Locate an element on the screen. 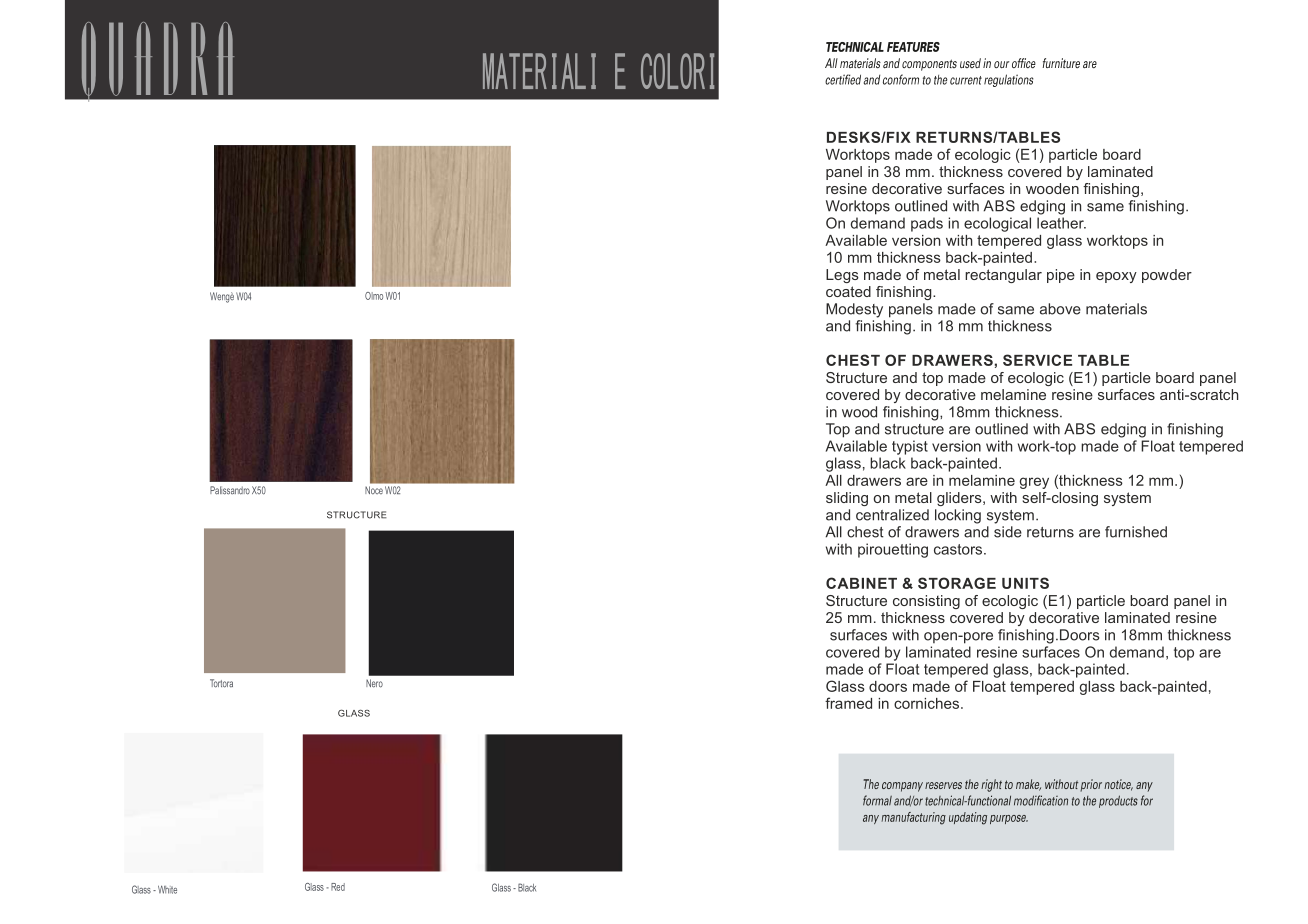  sliding is located at coordinates (847, 499).
